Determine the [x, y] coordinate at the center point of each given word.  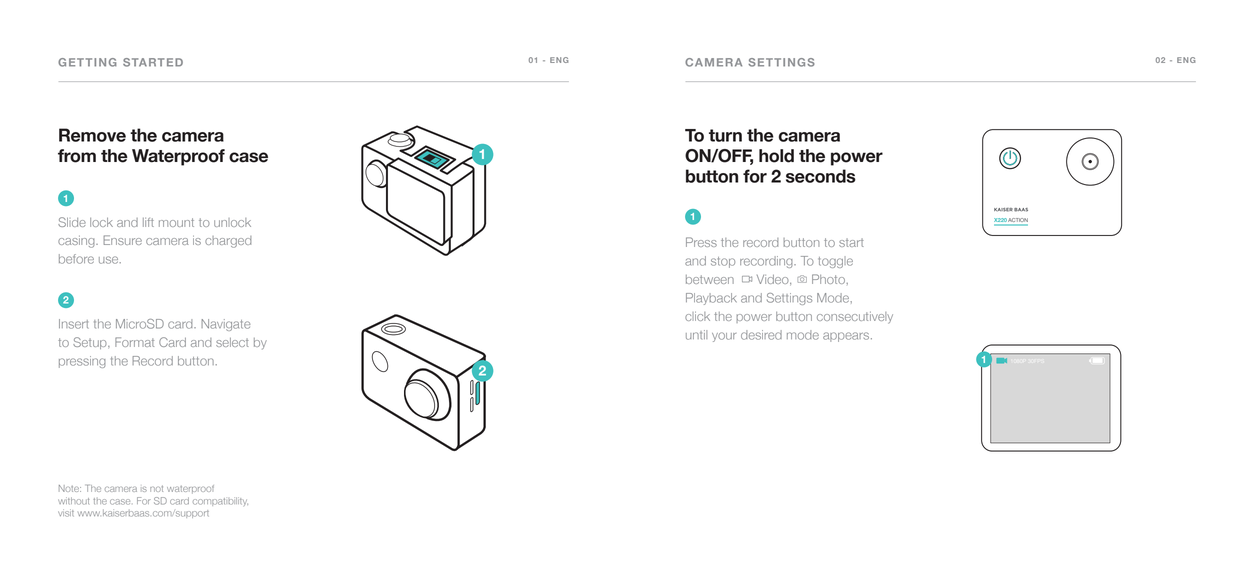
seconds [821, 176]
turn [725, 135]
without [73, 501]
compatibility [220, 501]
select [232, 342]
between [710, 279]
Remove [92, 135]
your [724, 337]
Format [134, 342]
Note [70, 488]
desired [761, 335]
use [110, 260]
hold [776, 156]
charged [228, 242]
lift [148, 222]
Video [774, 280]
